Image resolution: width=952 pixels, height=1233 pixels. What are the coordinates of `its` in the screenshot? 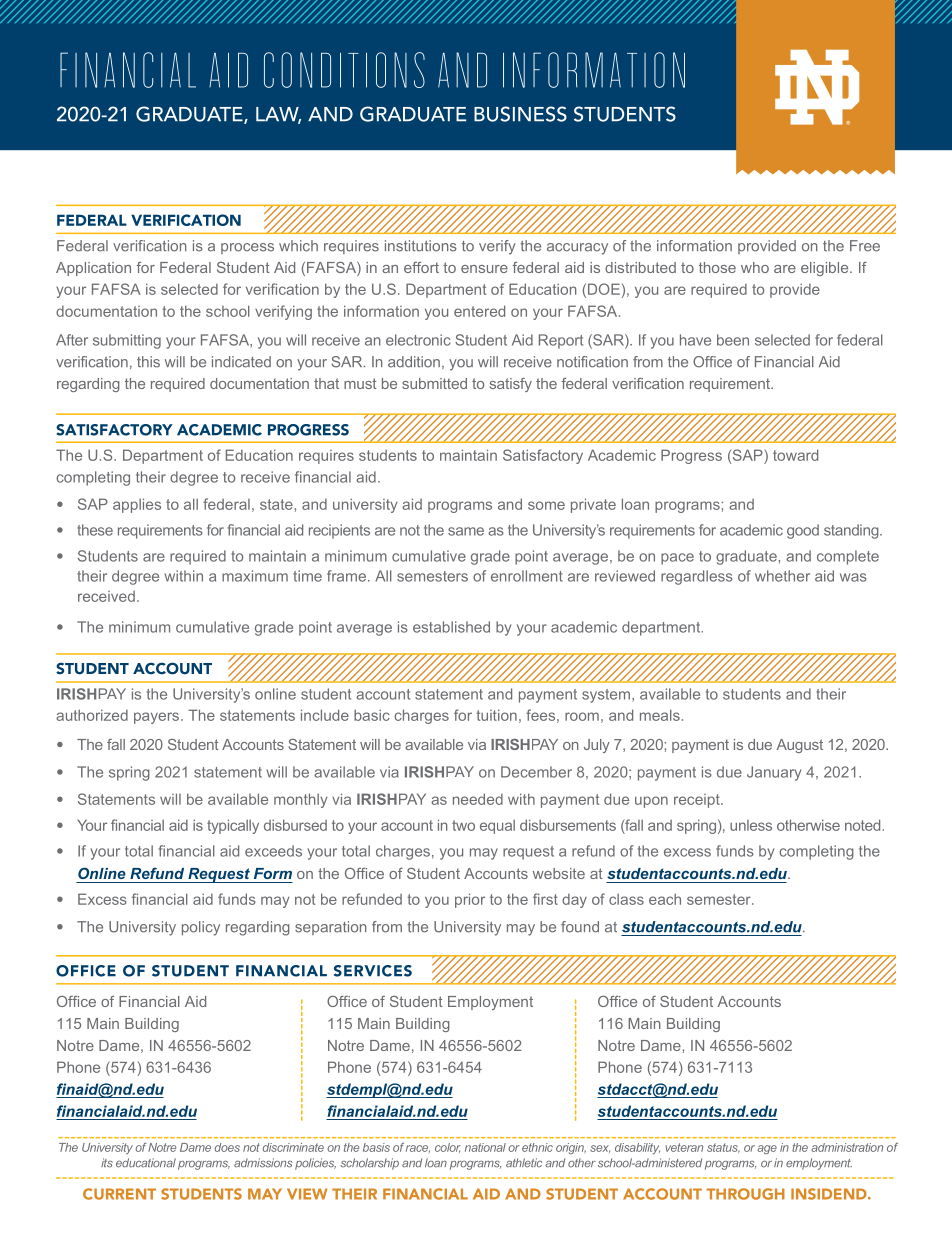 It's located at (107, 1163).
